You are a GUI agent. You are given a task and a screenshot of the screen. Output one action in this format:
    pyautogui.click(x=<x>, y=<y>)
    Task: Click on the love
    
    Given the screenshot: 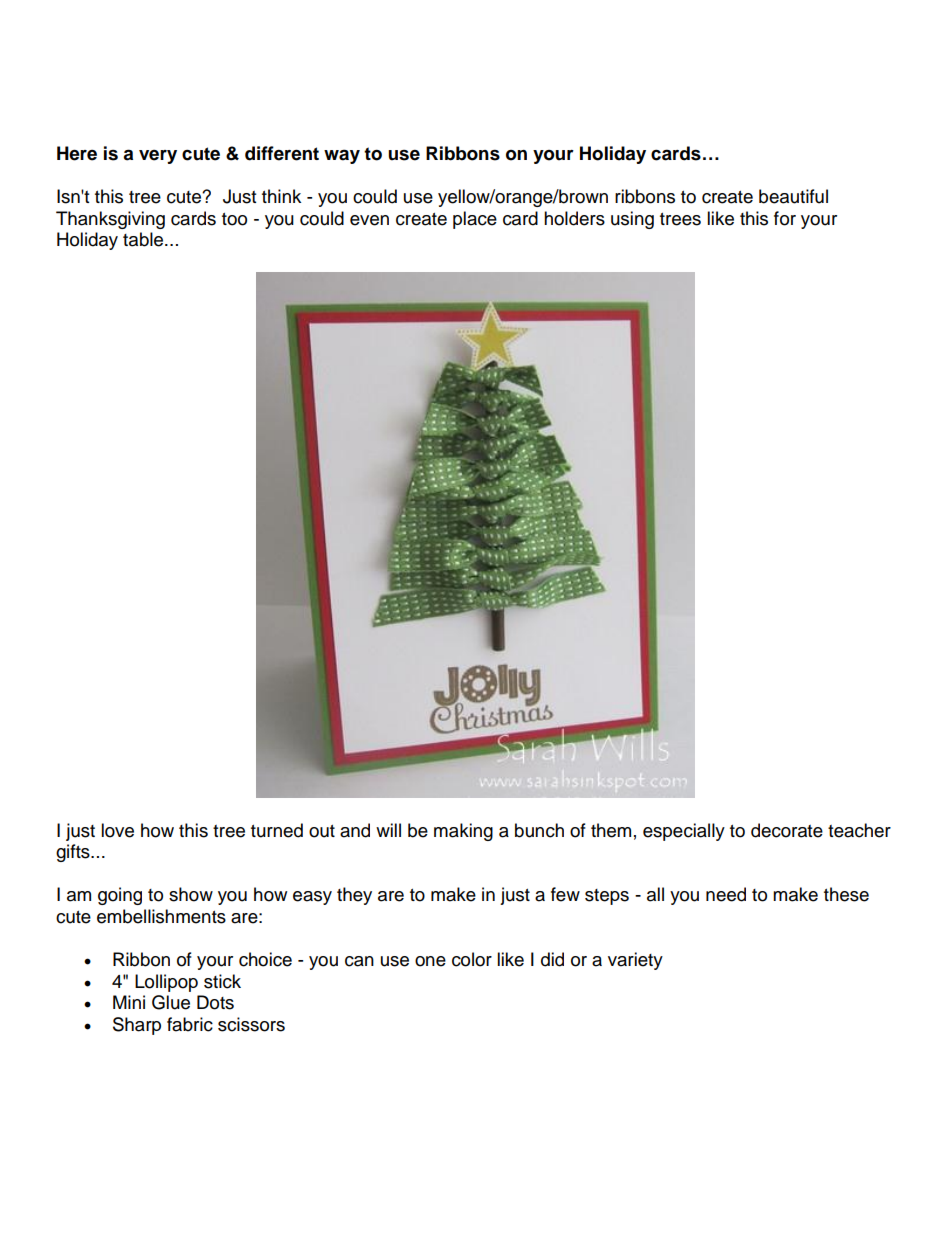 What is the action you would take?
    pyautogui.click(x=117, y=830)
